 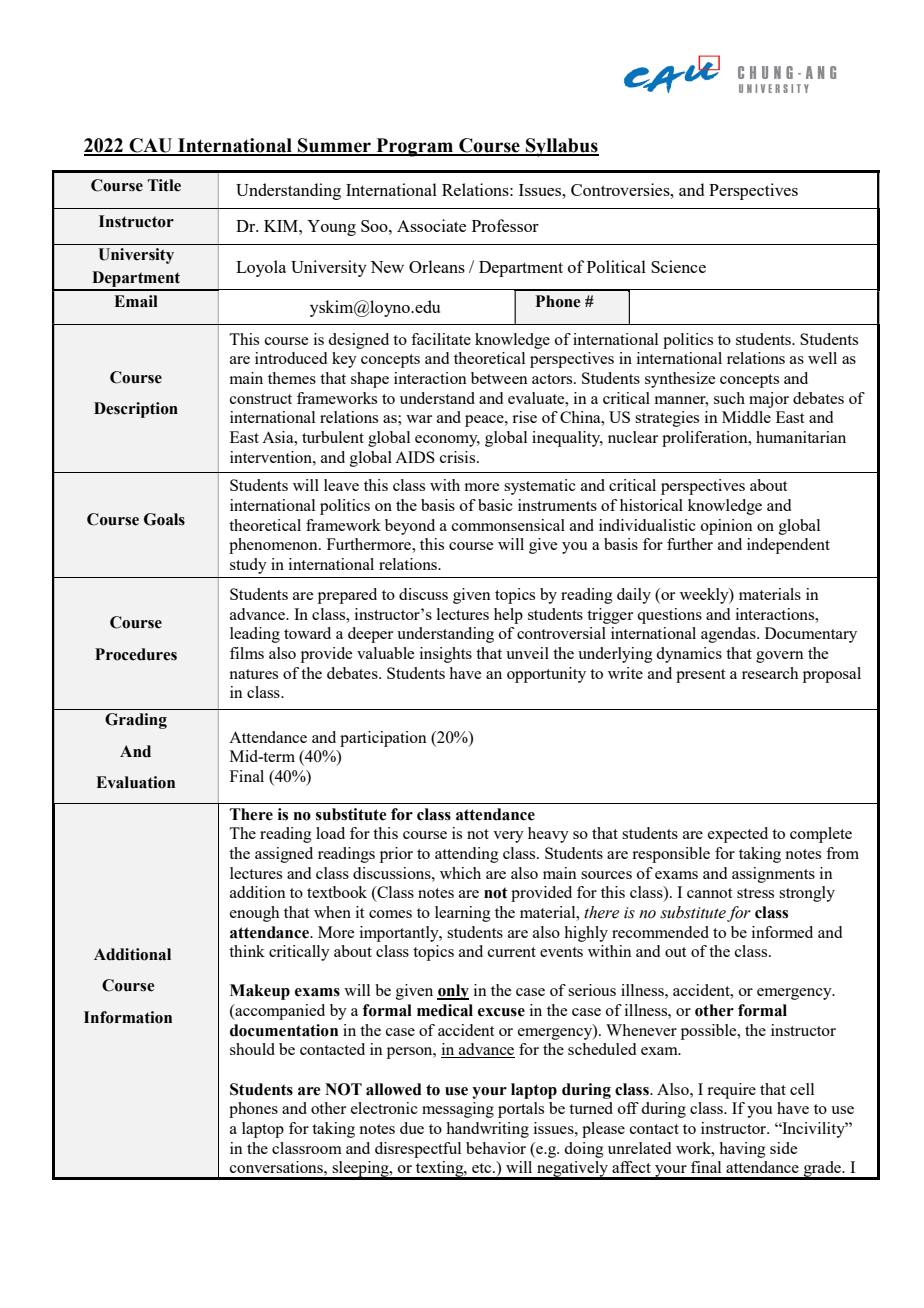 I want to click on Professor, so click(x=505, y=225).
